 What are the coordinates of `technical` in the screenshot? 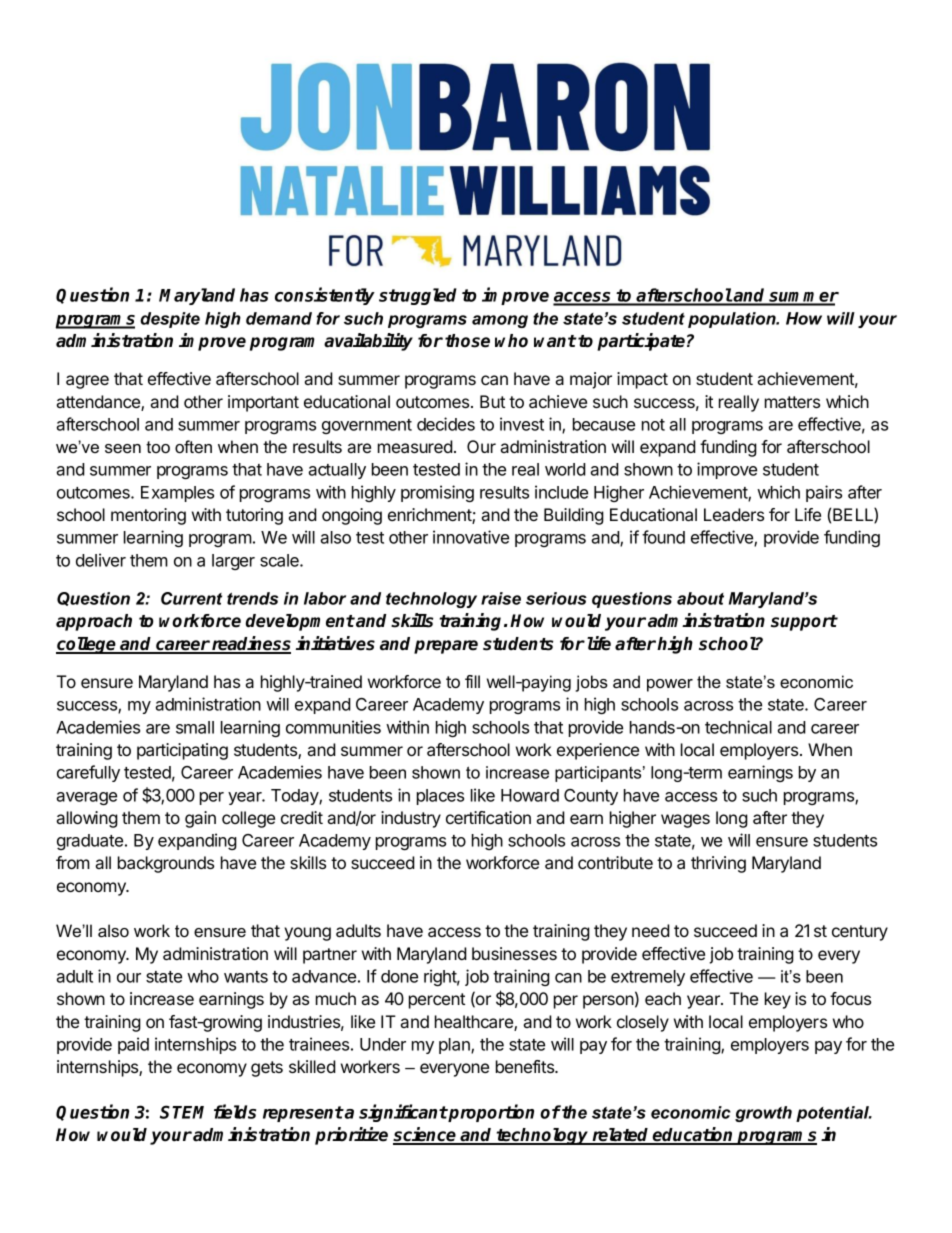 It's located at (738, 727).
